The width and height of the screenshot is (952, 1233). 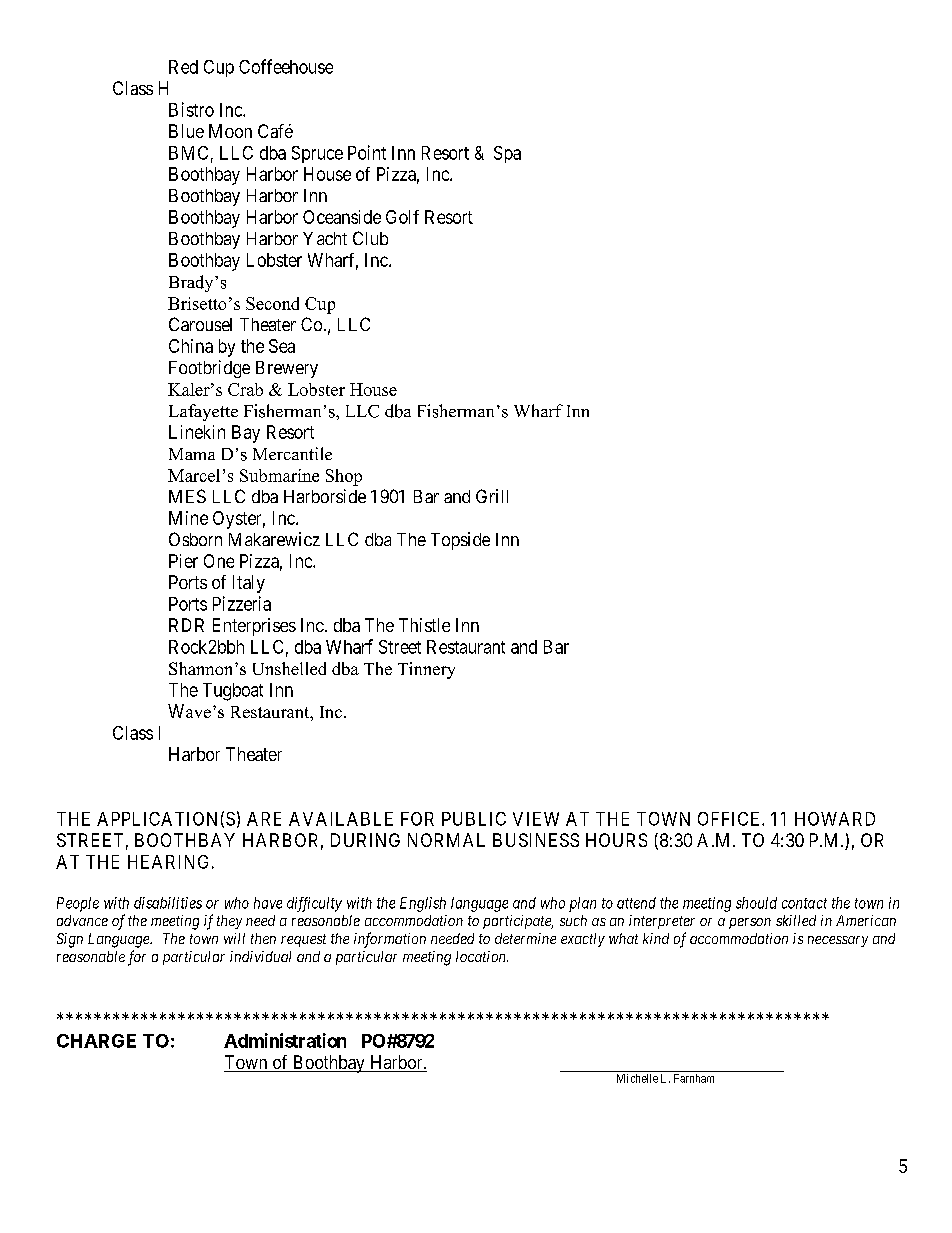 What do you see at coordinates (507, 154) in the screenshot?
I see `Spa` at bounding box center [507, 154].
